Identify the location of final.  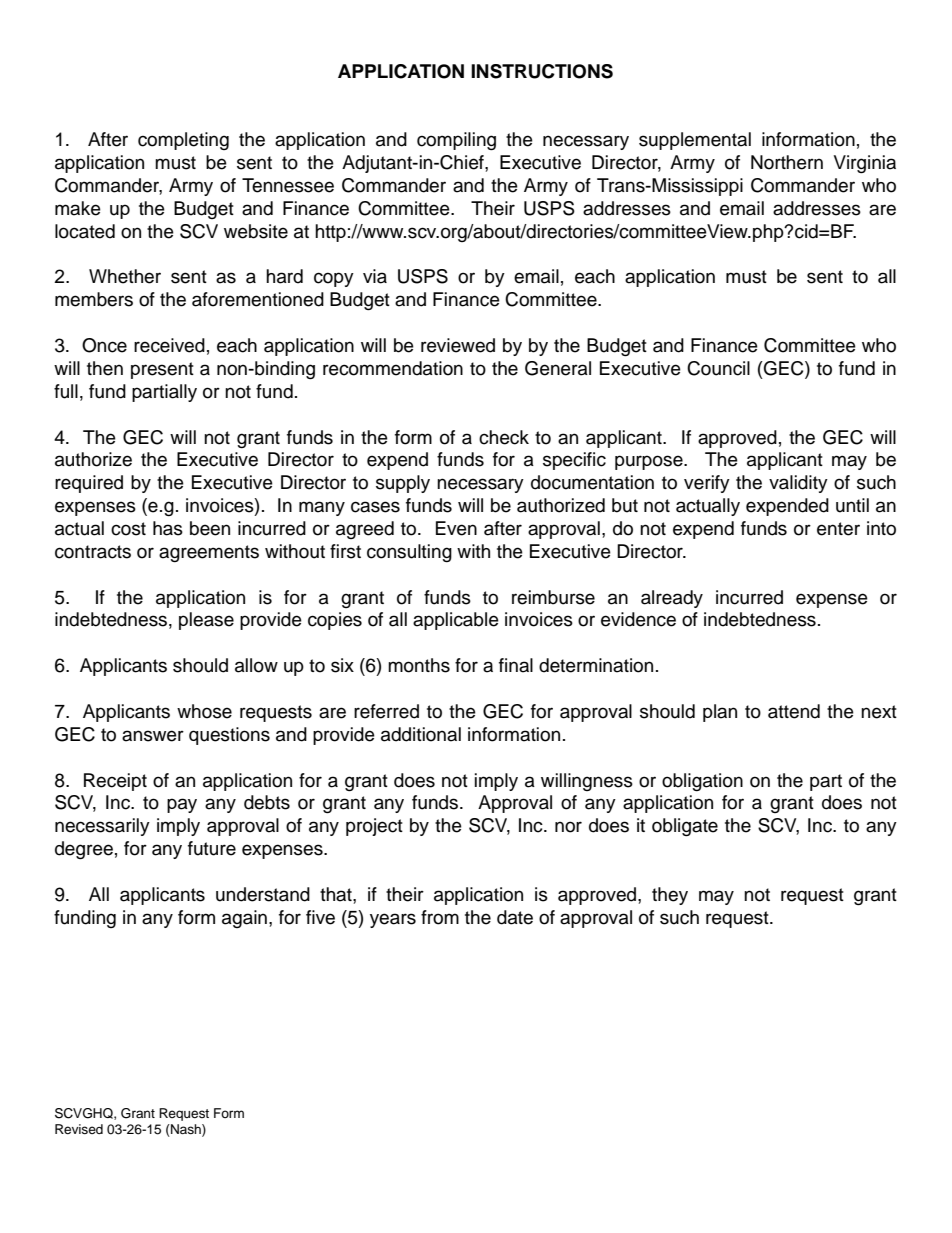
(516, 665).
